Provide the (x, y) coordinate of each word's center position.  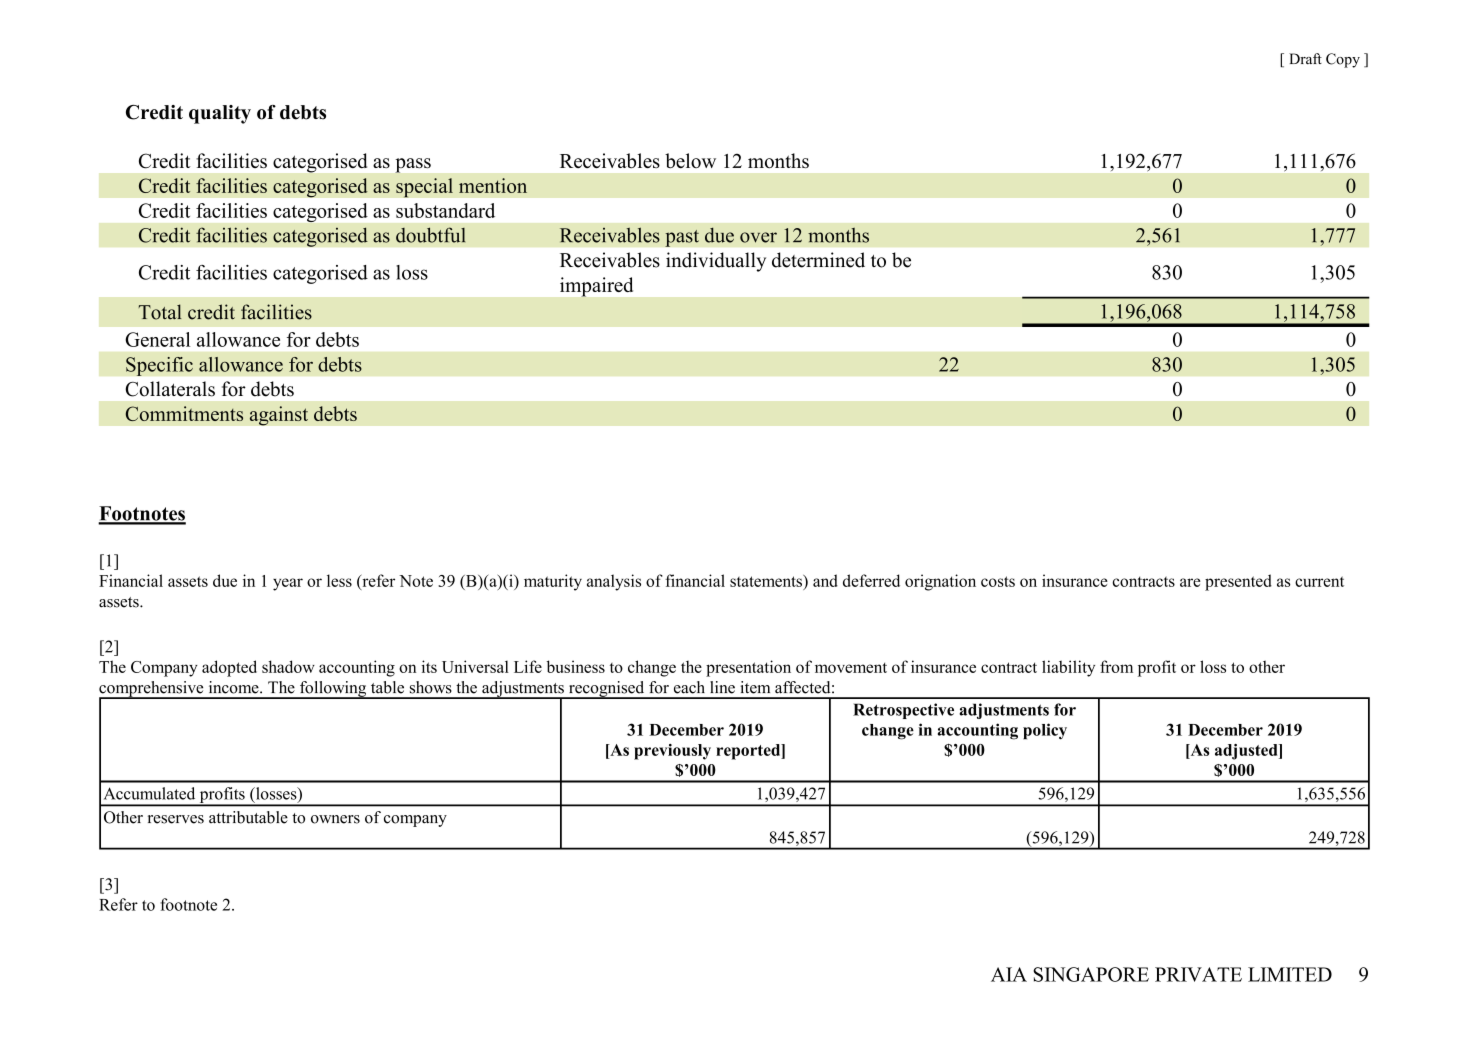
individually (716, 262)
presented (1238, 582)
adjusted (1247, 752)
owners (335, 819)
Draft (1305, 58)
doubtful (430, 235)
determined (818, 260)
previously (672, 752)
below (690, 160)
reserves (176, 819)
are (1190, 582)
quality (220, 114)
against (278, 416)
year (288, 584)
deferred (871, 580)
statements (767, 581)
